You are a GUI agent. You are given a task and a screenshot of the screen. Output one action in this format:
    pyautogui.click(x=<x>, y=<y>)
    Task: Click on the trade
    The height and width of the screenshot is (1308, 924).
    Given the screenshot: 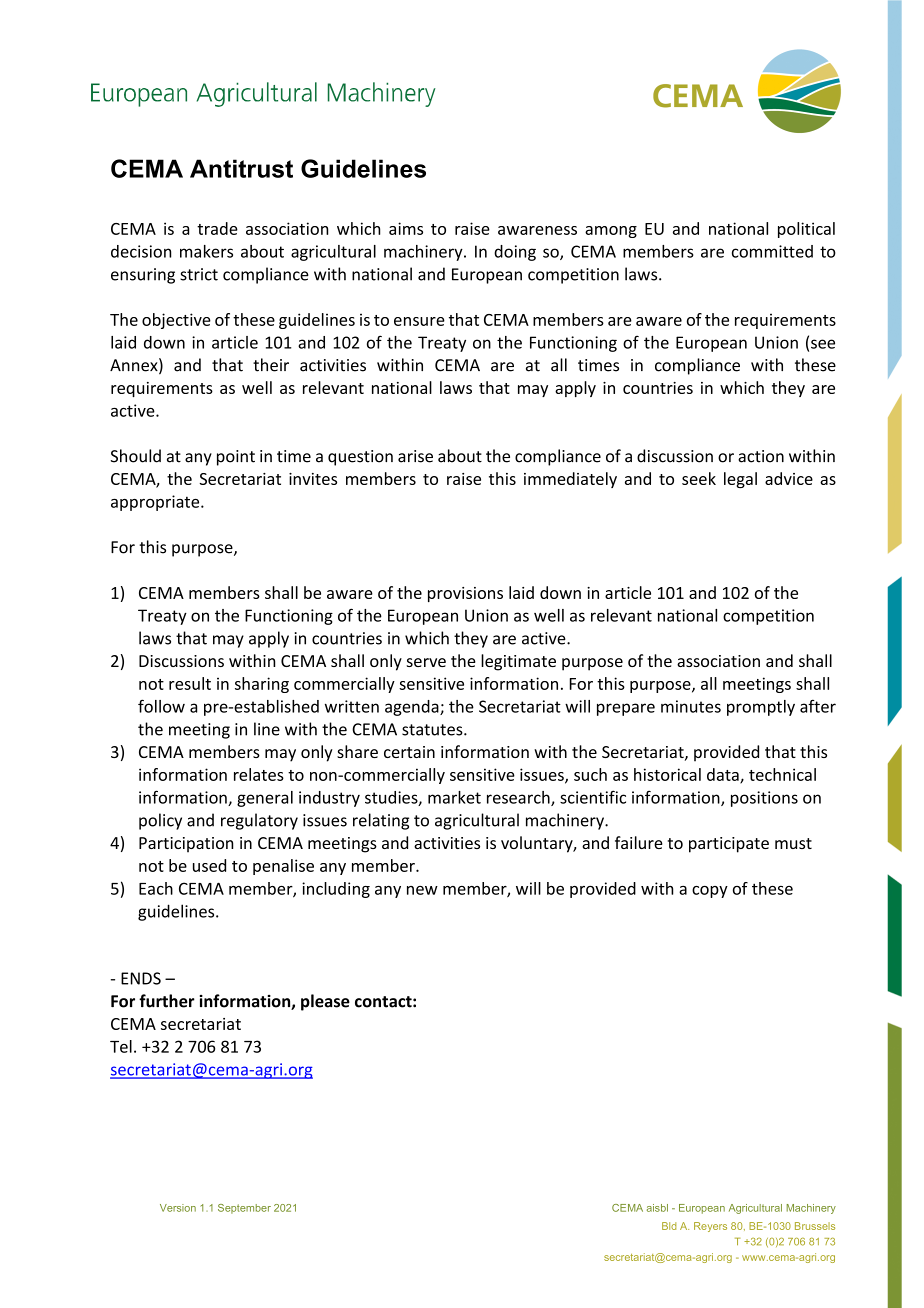 What is the action you would take?
    pyautogui.click(x=217, y=228)
